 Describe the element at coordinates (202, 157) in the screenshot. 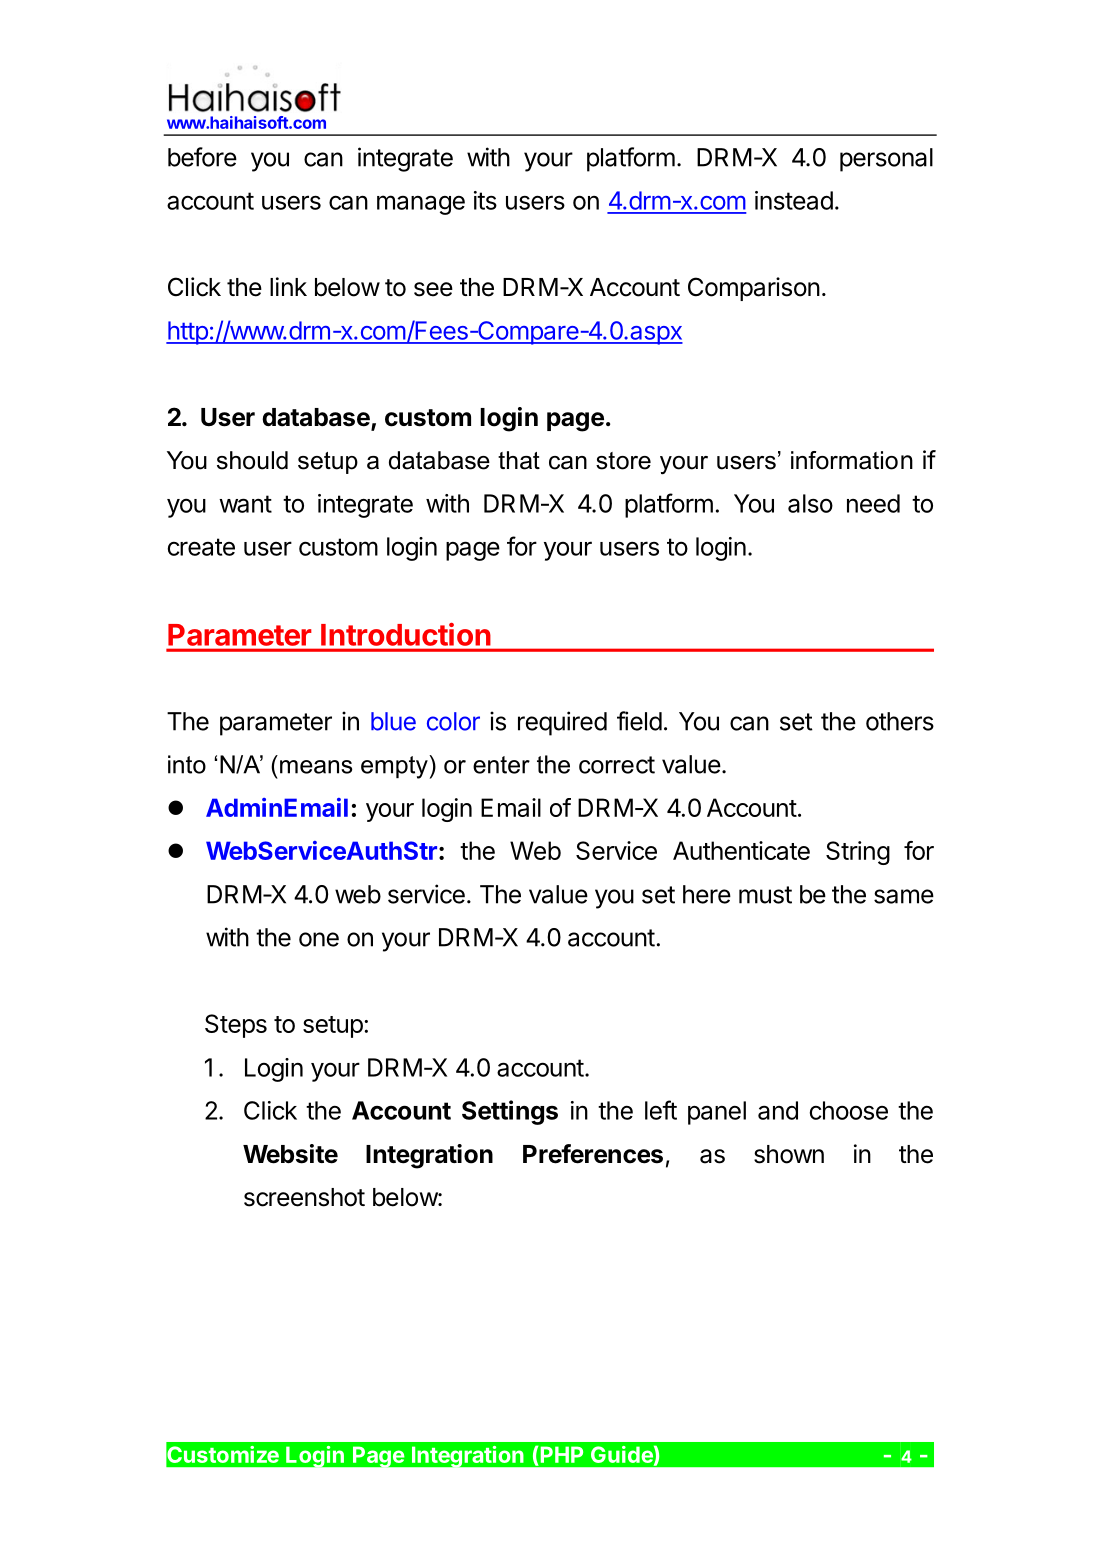

I see `before` at that location.
